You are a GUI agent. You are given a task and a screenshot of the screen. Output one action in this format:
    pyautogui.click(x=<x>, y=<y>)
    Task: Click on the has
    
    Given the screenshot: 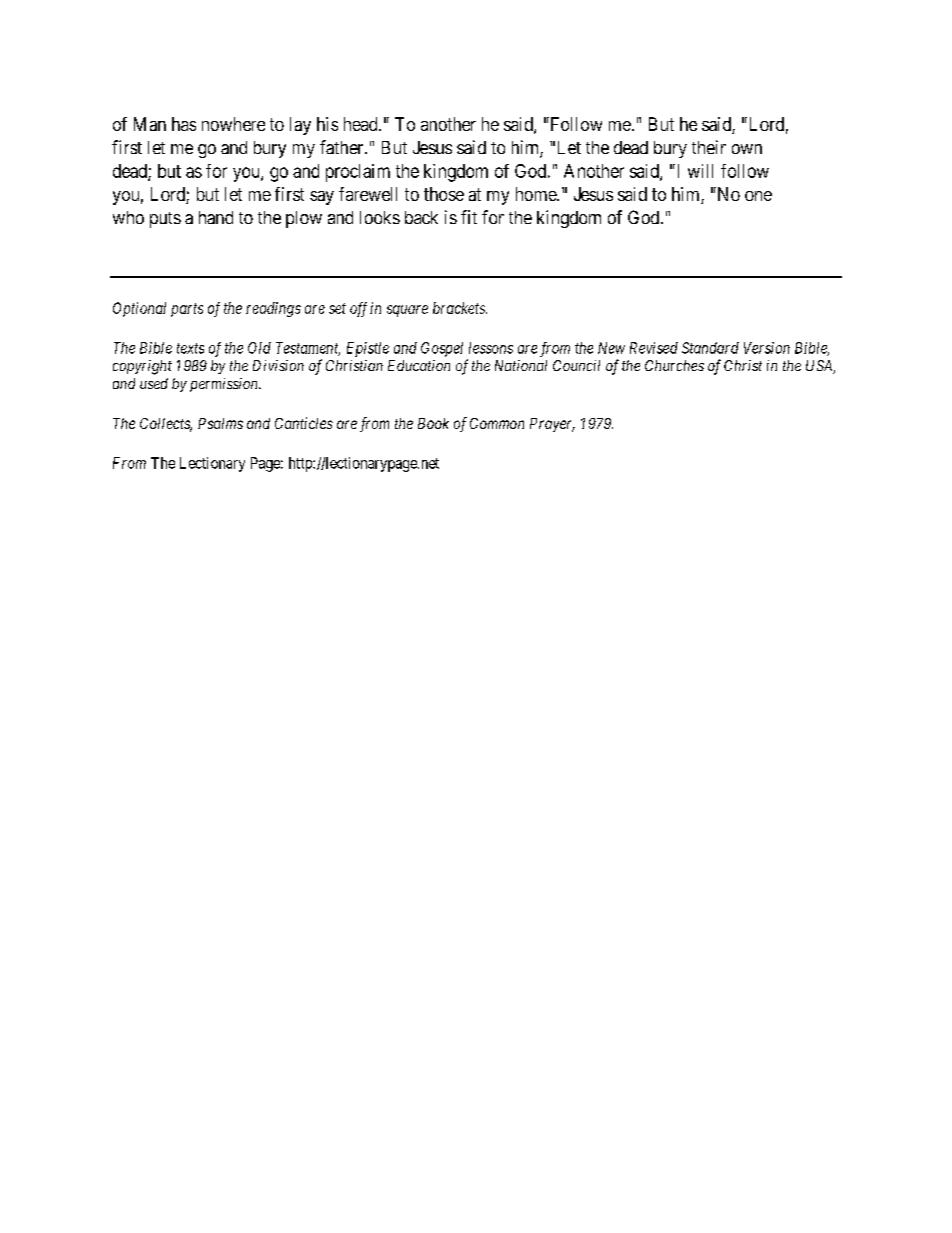 What is the action you would take?
    pyautogui.click(x=184, y=124)
